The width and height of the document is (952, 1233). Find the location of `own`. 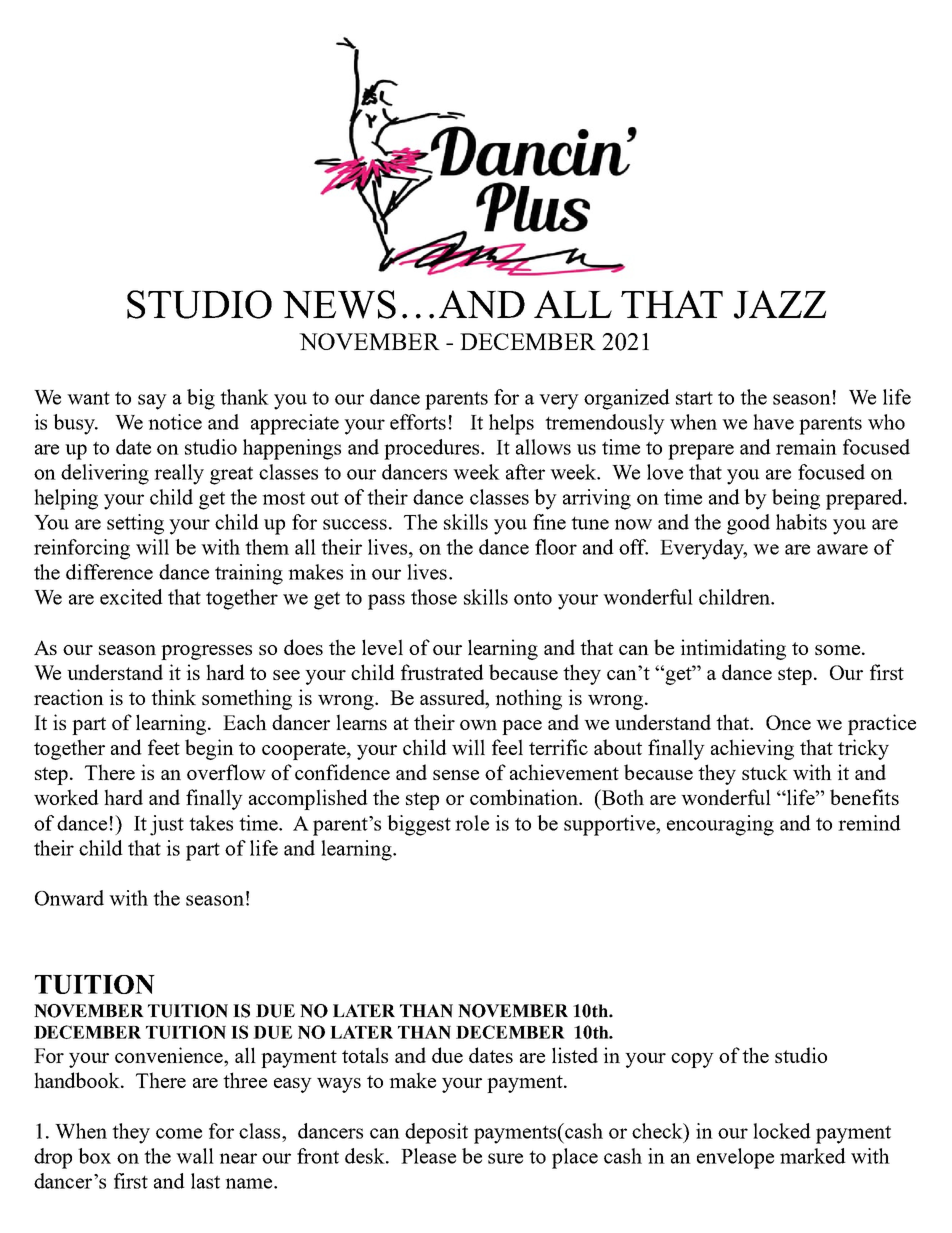

own is located at coordinates (478, 725).
